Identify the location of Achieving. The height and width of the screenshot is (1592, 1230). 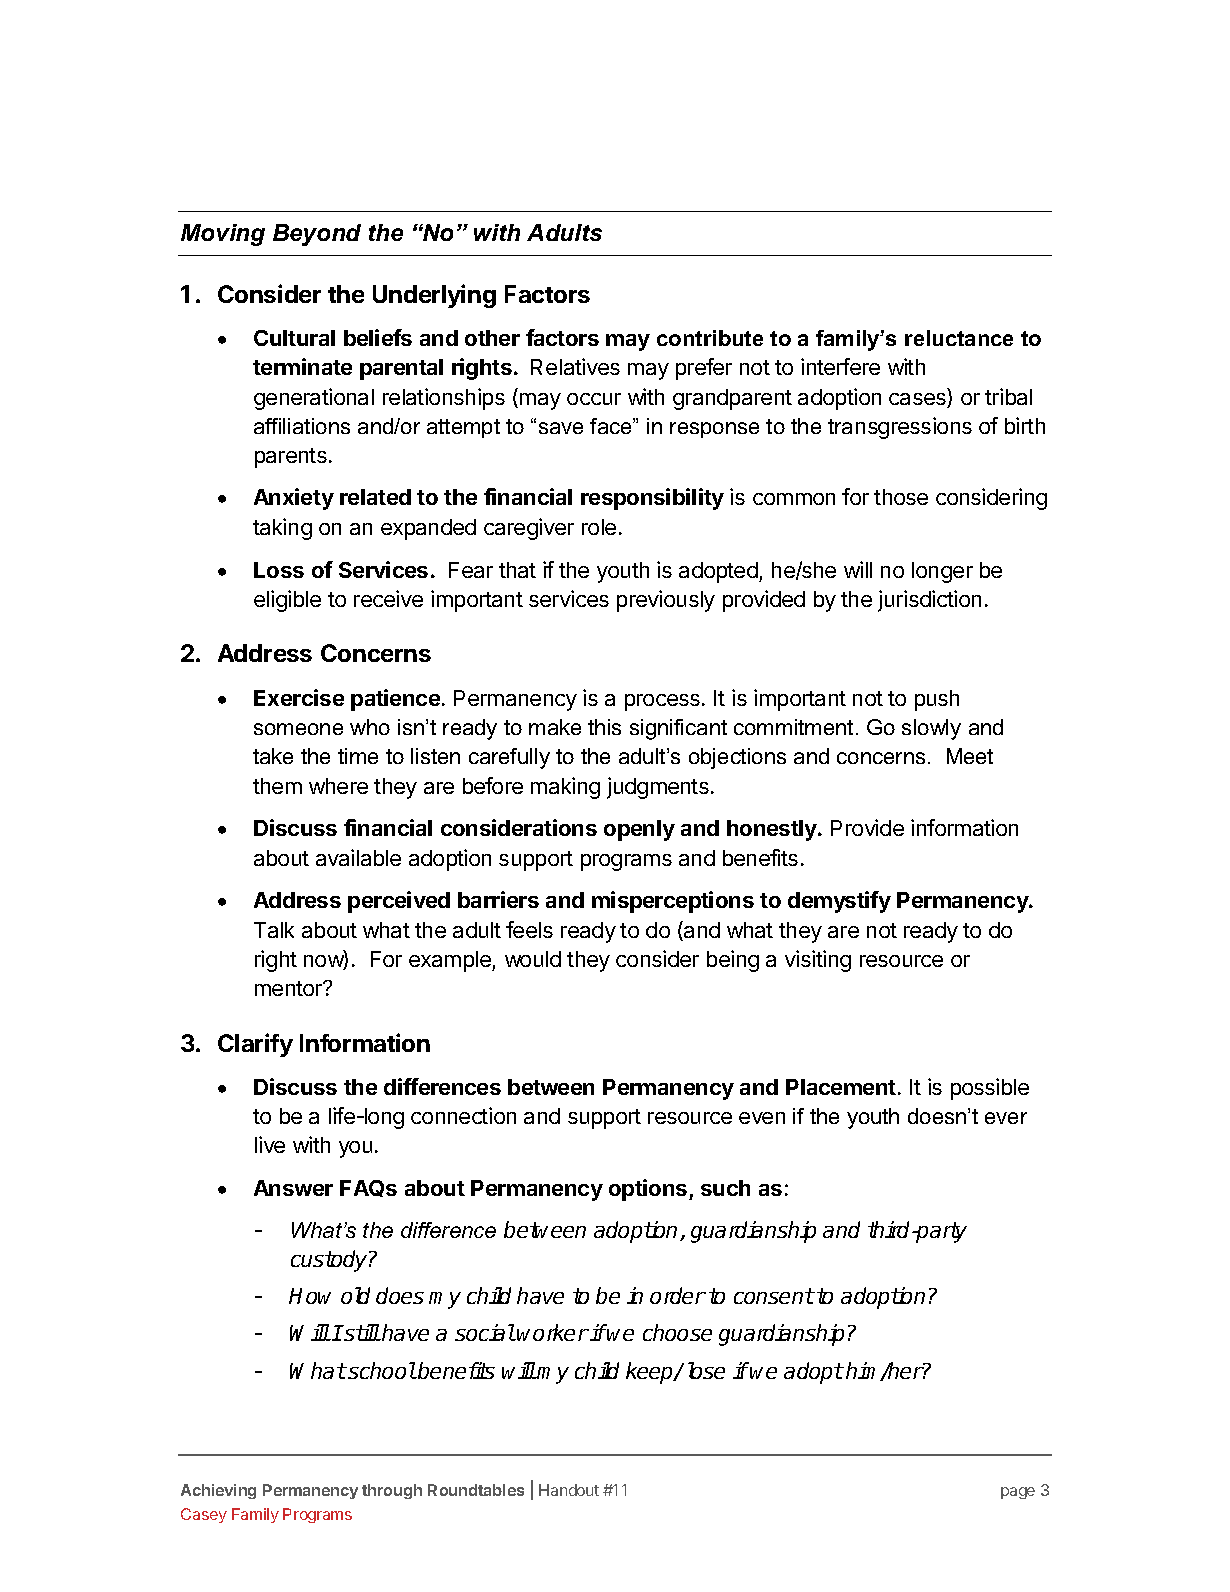
(218, 1491).
